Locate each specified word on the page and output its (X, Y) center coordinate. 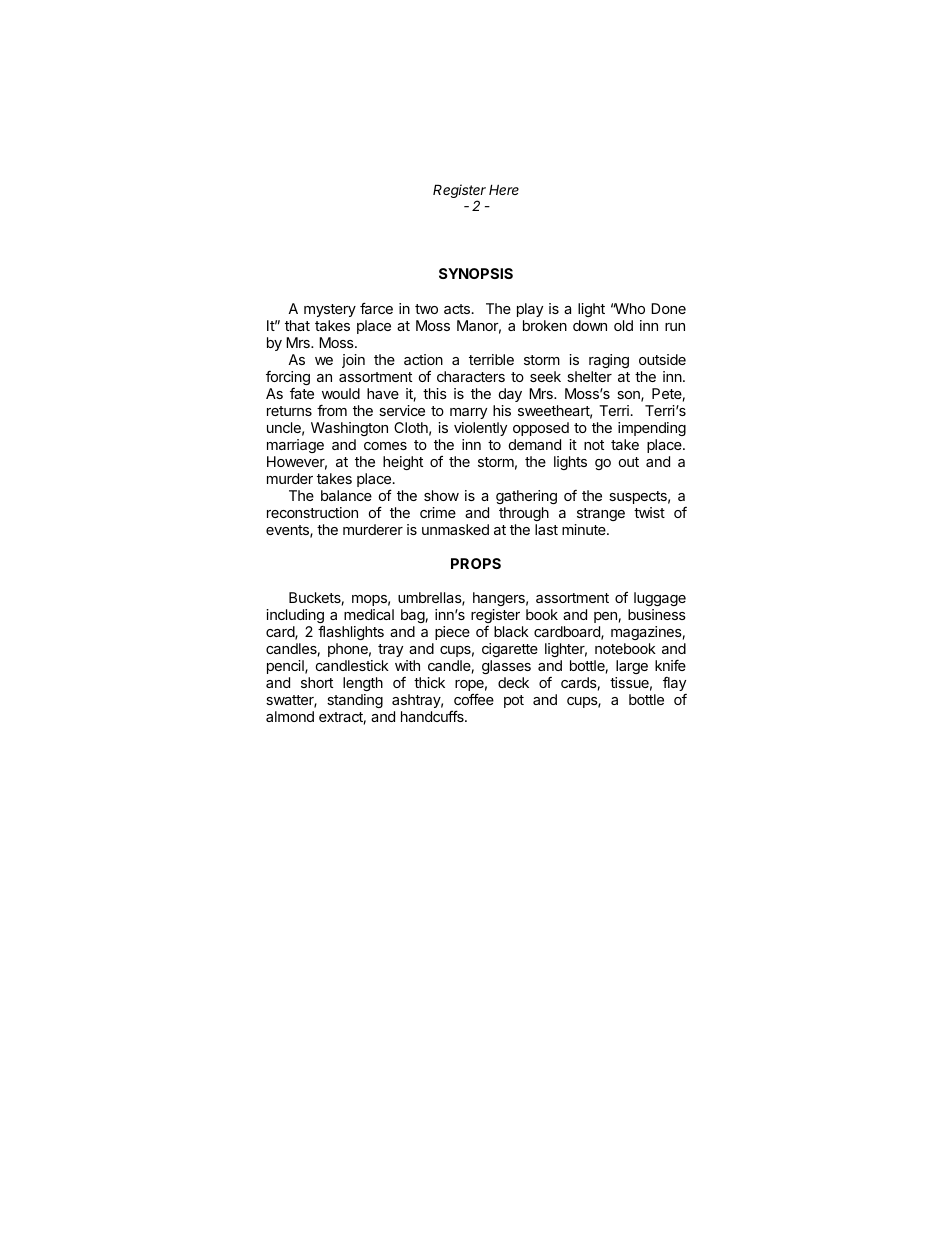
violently (480, 429)
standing (355, 701)
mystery (330, 310)
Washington (349, 429)
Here (504, 189)
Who (629, 308)
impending (652, 429)
